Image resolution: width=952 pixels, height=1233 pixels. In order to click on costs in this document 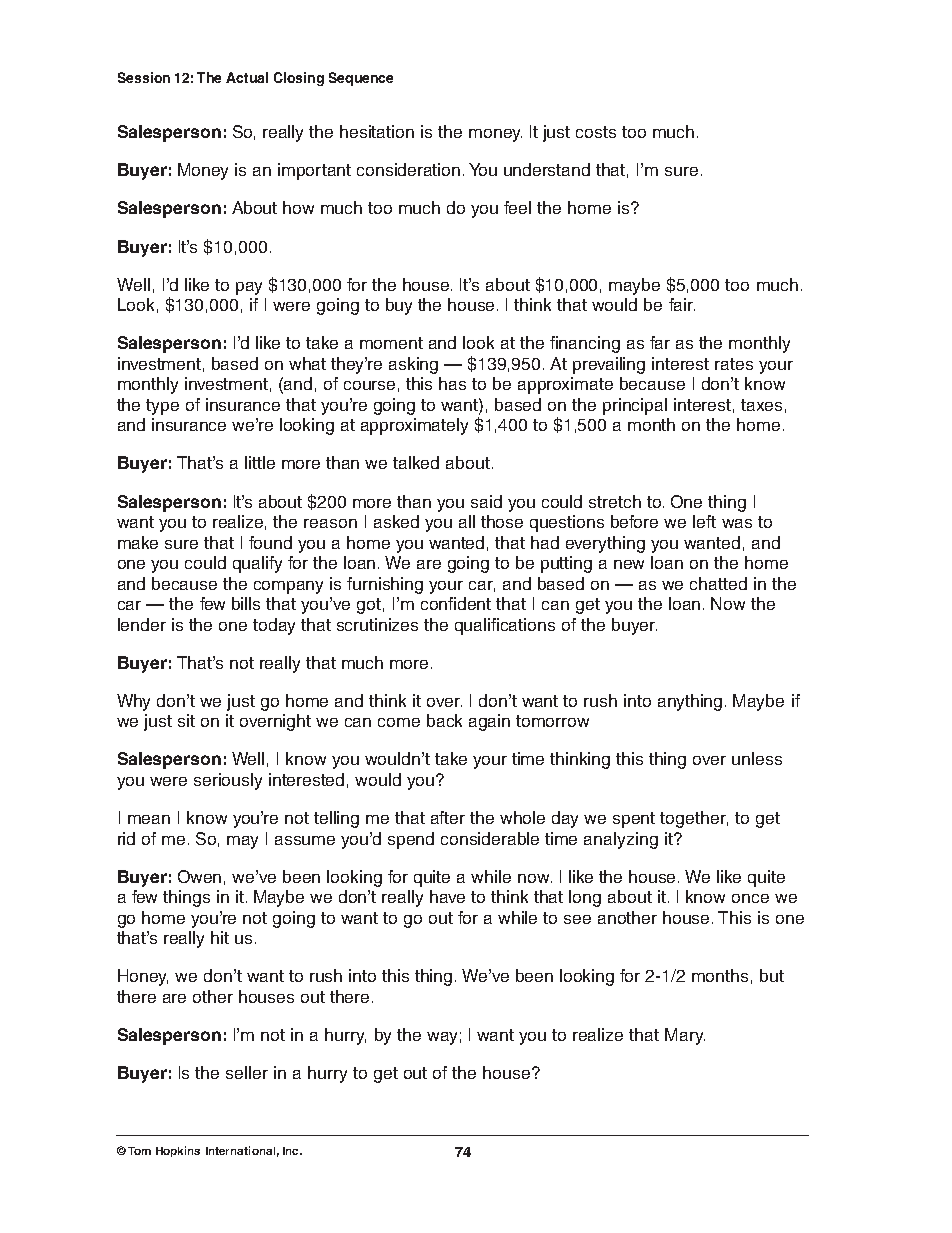, I will do `click(596, 132)`.
